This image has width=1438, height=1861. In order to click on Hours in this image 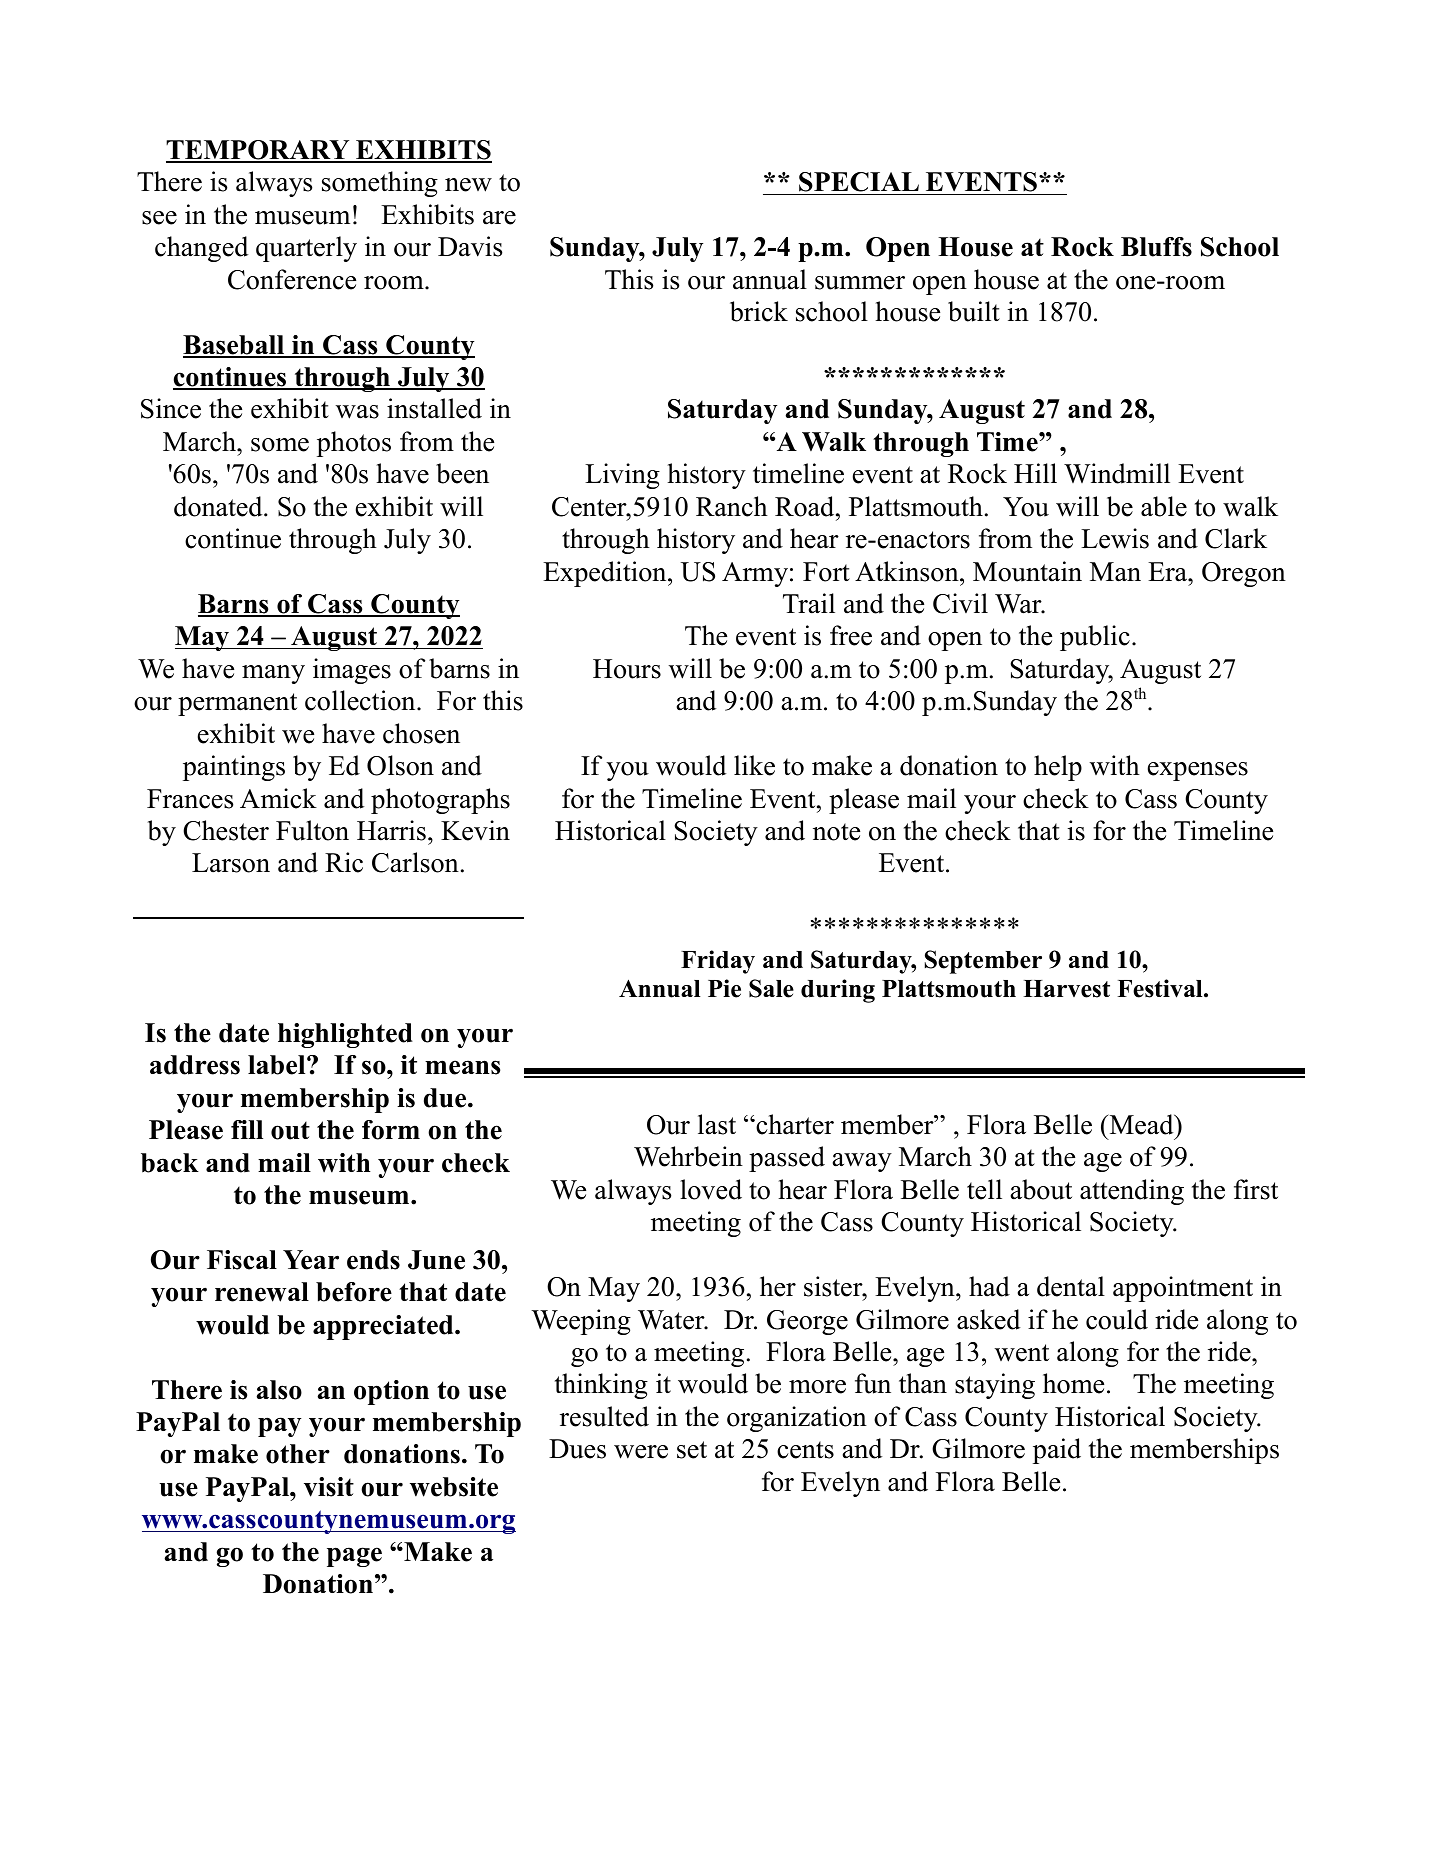, I will do `click(627, 669)`.
